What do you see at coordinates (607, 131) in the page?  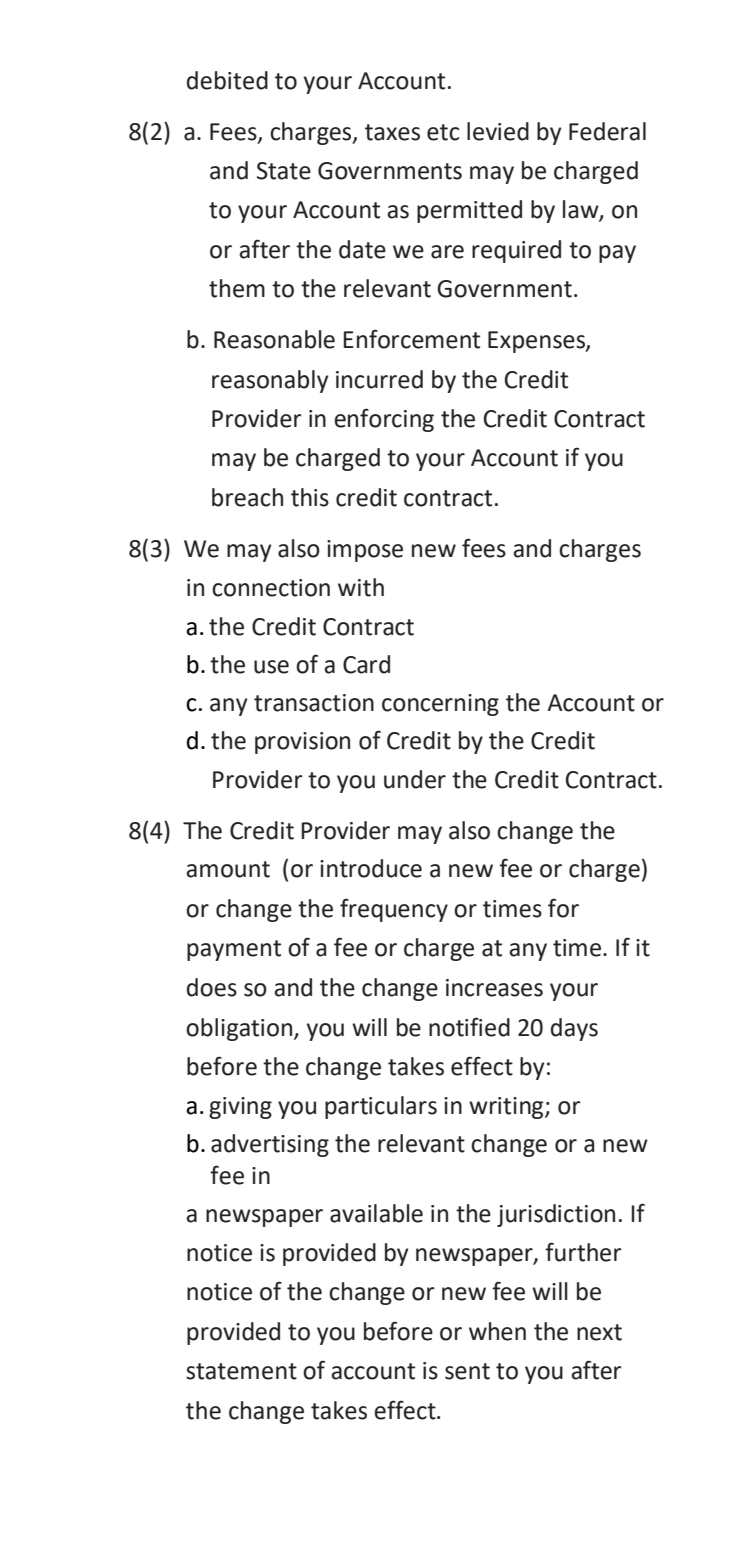 I see `Federal` at bounding box center [607, 131].
